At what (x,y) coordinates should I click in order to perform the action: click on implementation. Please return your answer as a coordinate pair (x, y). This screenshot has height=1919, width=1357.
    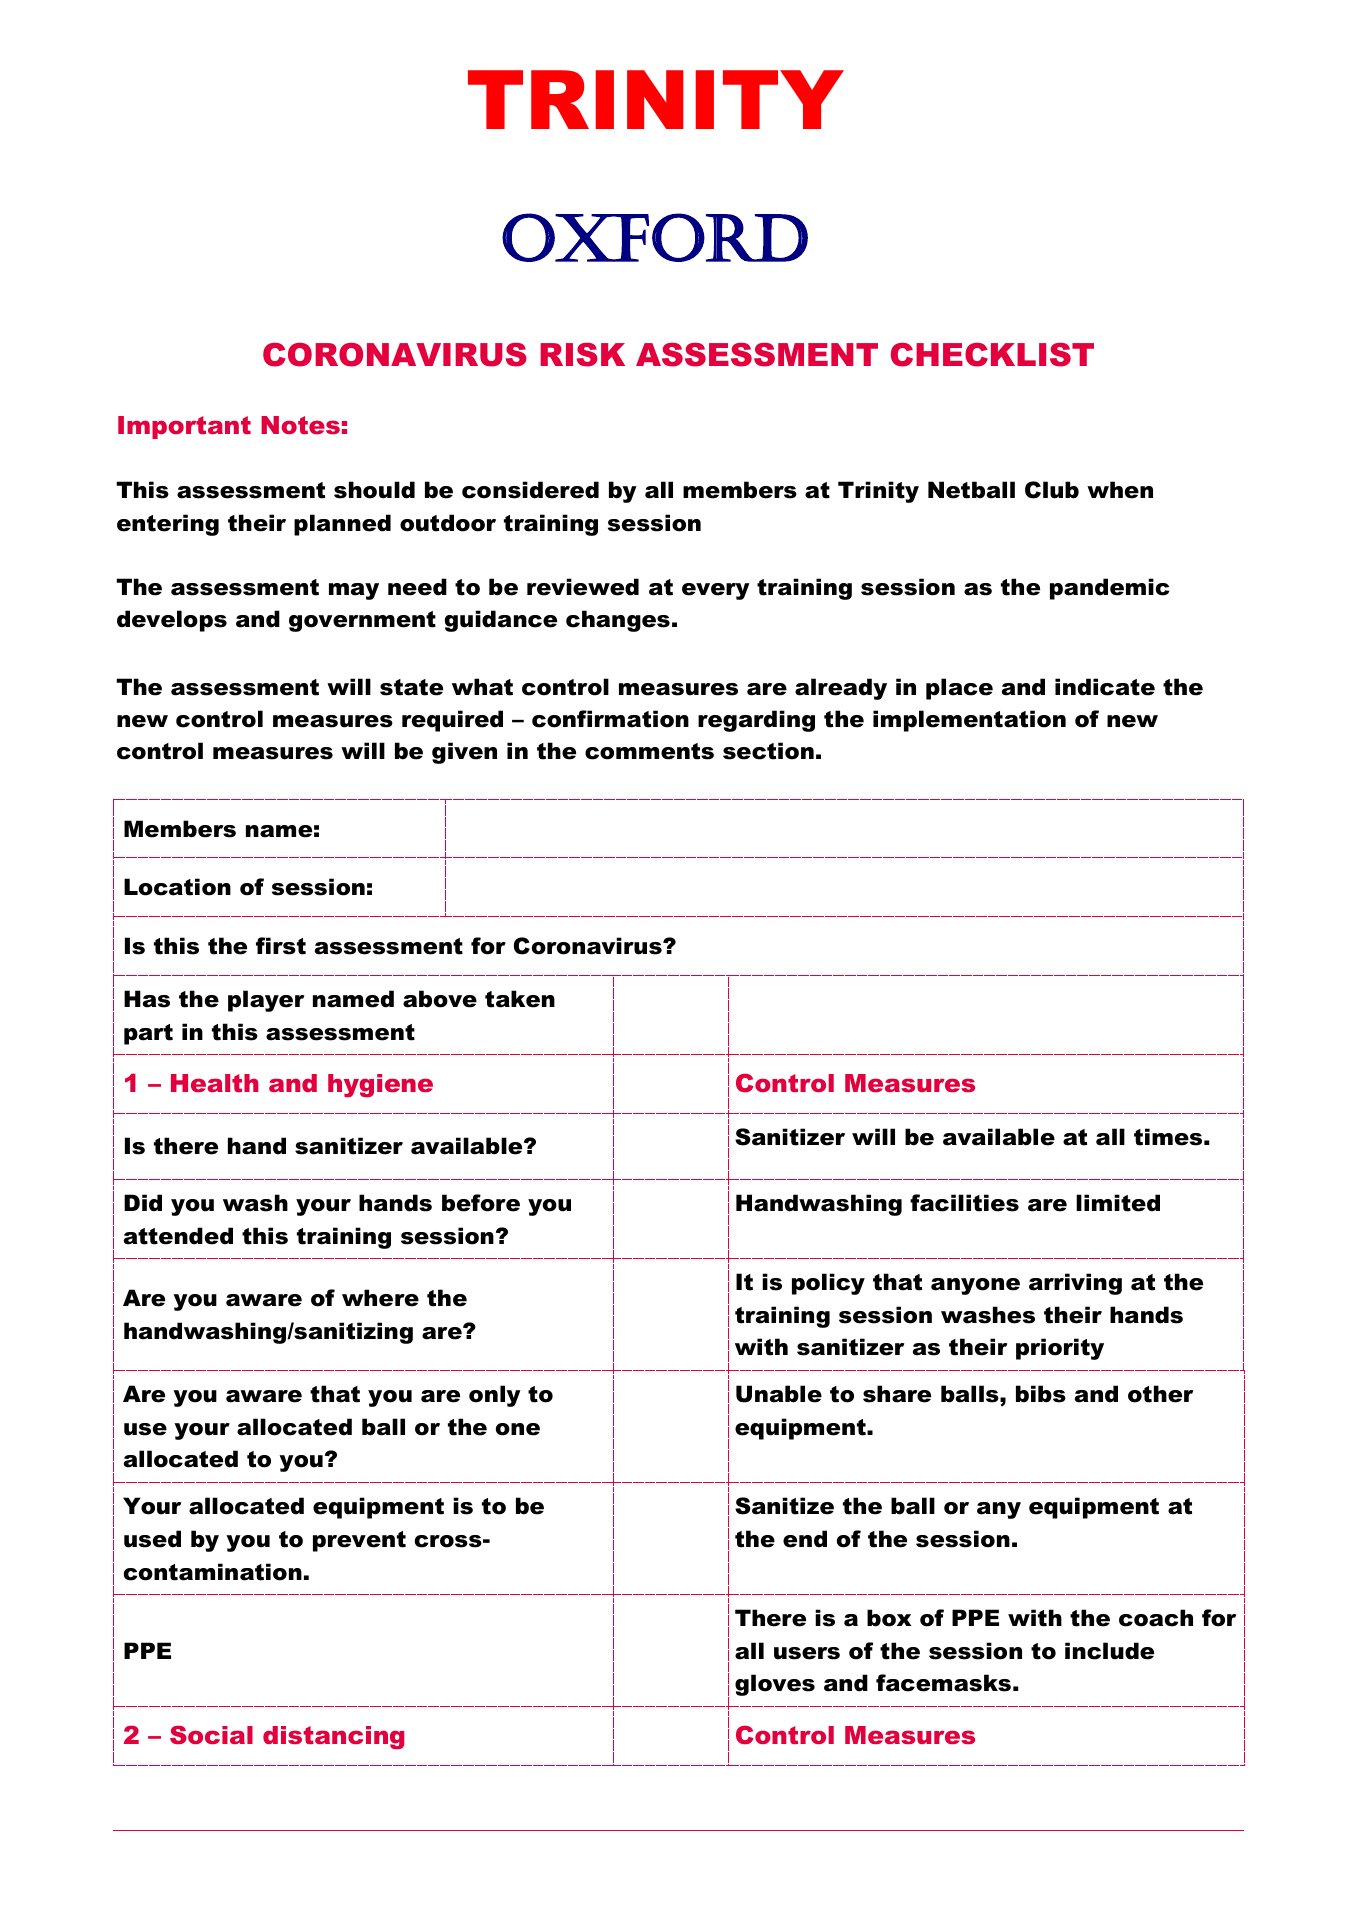
    Looking at the image, I should click on (969, 721).
